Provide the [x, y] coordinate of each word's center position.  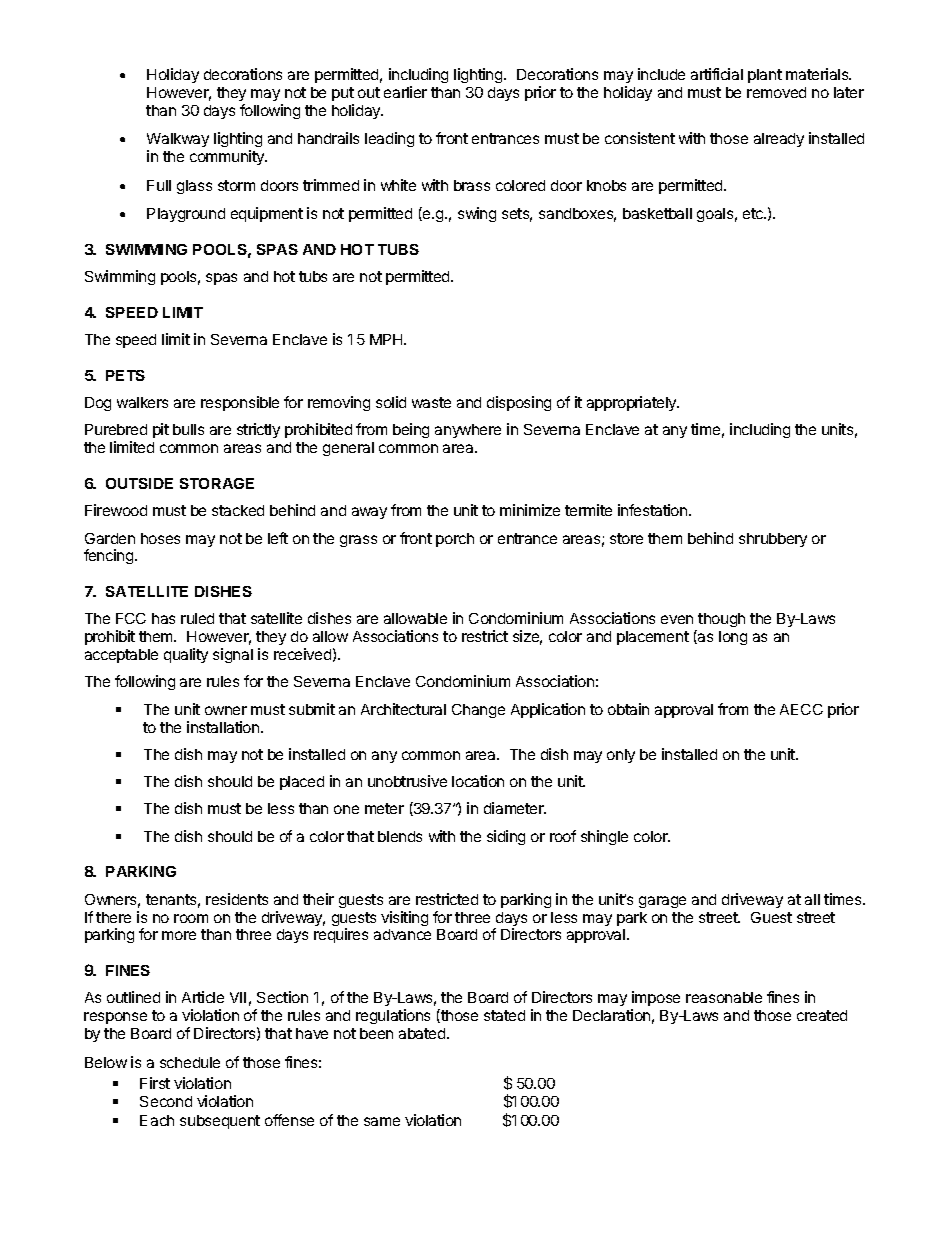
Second [166, 1101]
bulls [188, 429]
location [478, 781]
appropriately [633, 403]
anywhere [468, 431]
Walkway [178, 142]
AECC [801, 709]
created [822, 1015]
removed [776, 92]
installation [224, 727]
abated [423, 1033]
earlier [405, 92]
